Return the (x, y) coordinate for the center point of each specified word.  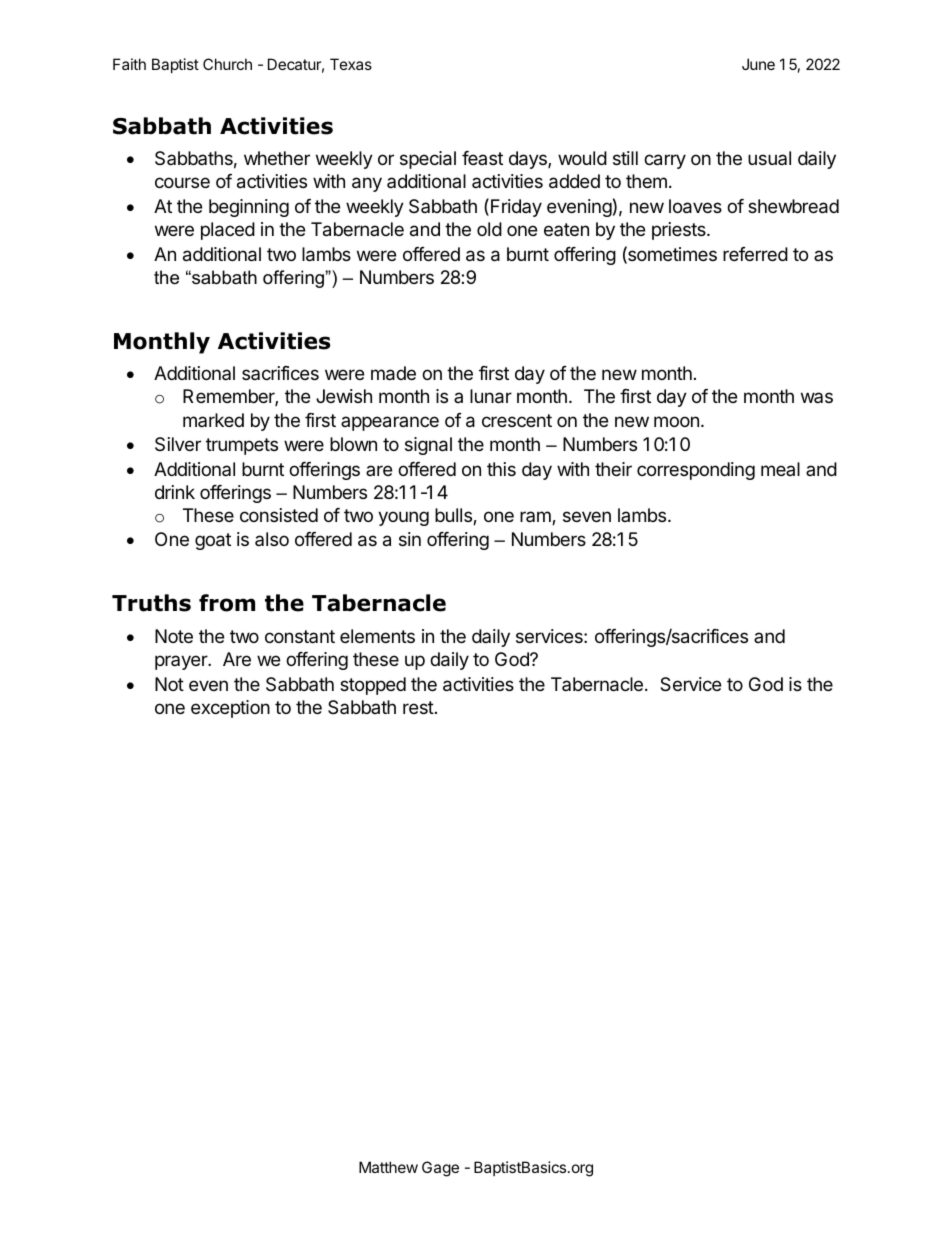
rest (418, 707)
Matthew (388, 1167)
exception (230, 709)
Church (227, 64)
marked (213, 420)
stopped (373, 686)
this (501, 469)
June (758, 64)
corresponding (696, 471)
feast (482, 158)
